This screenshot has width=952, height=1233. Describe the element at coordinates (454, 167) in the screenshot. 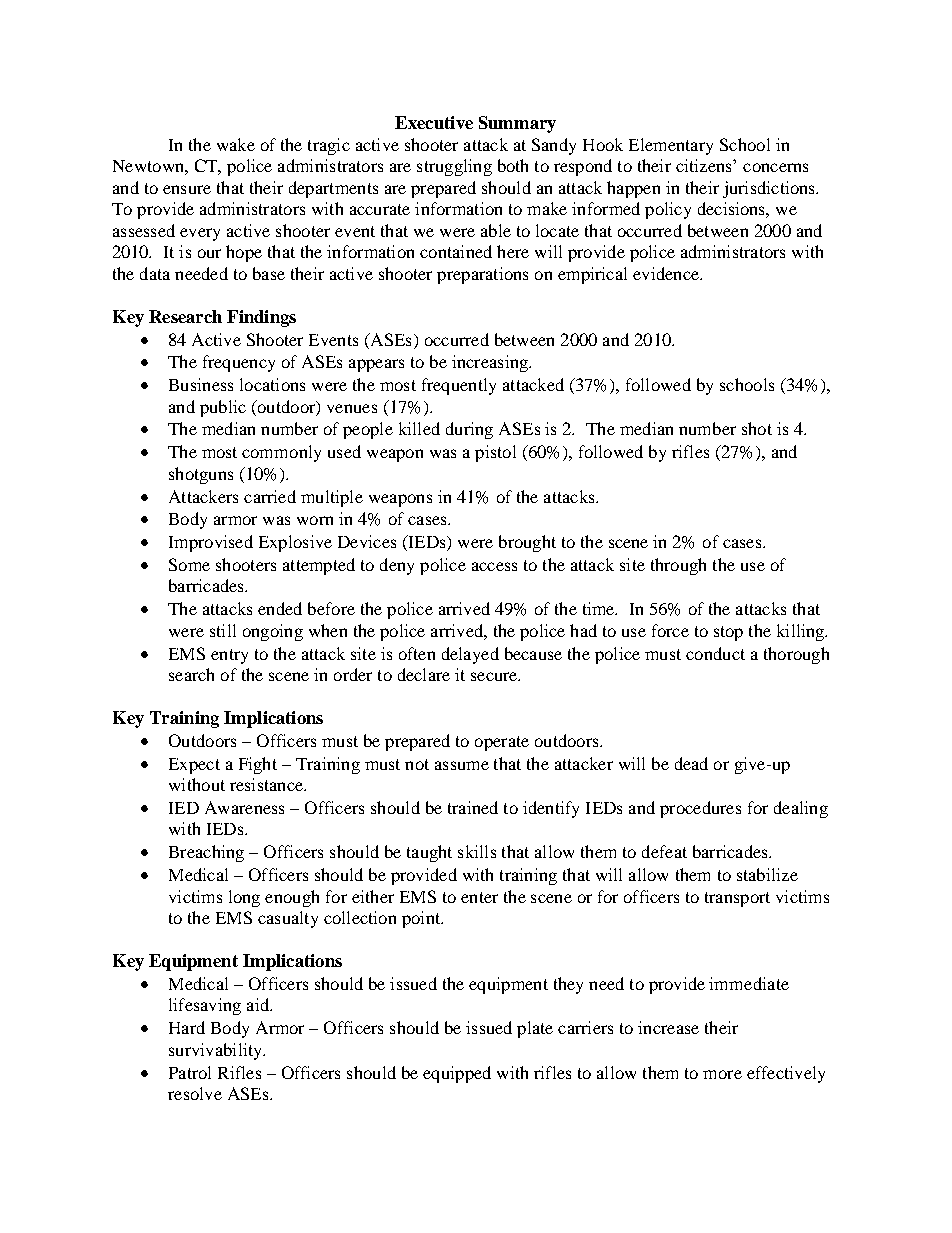

I see `struggling` at that location.
